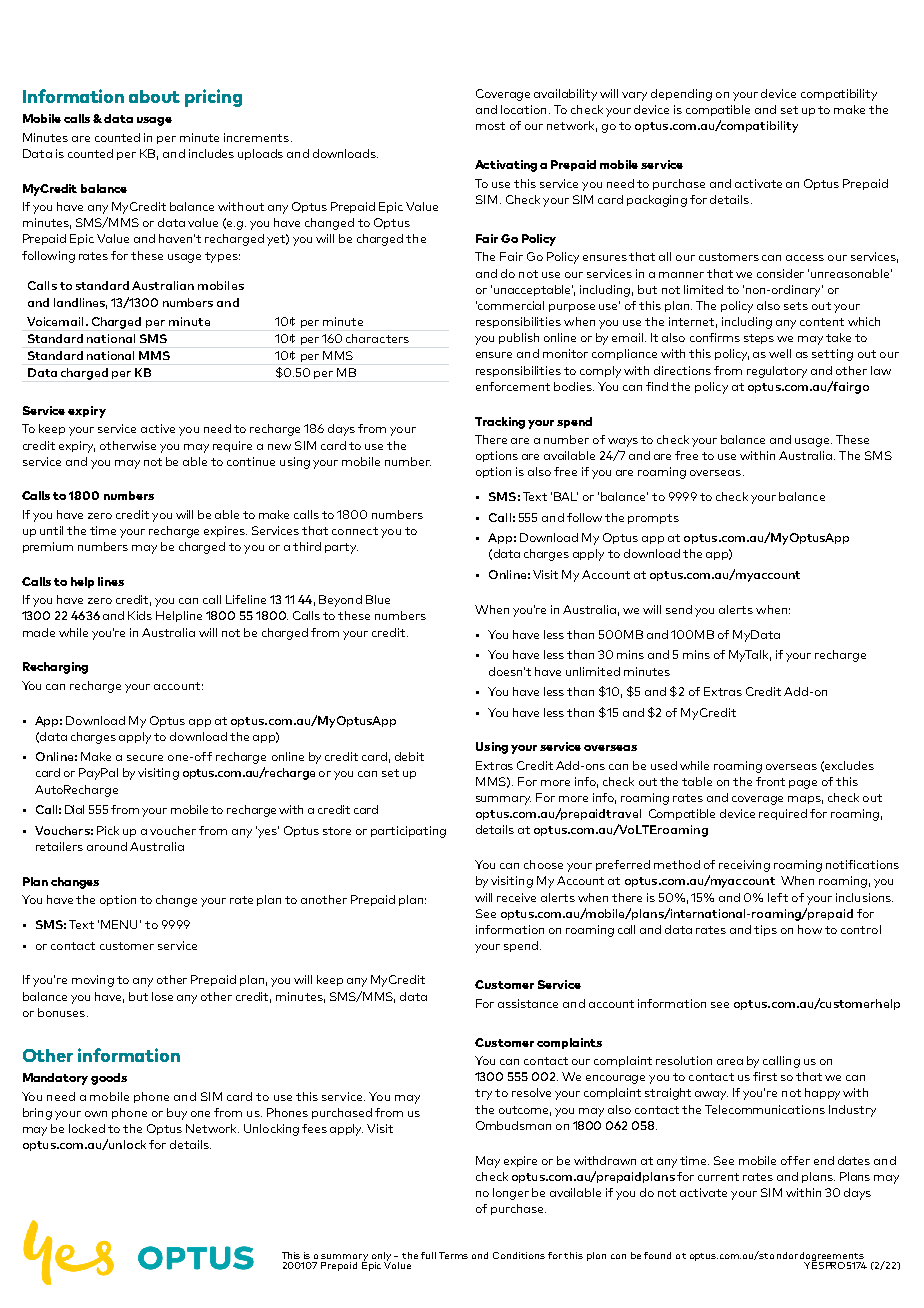 Image resolution: width=924 pixels, height=1308 pixels. I want to click on participating, so click(408, 832).
